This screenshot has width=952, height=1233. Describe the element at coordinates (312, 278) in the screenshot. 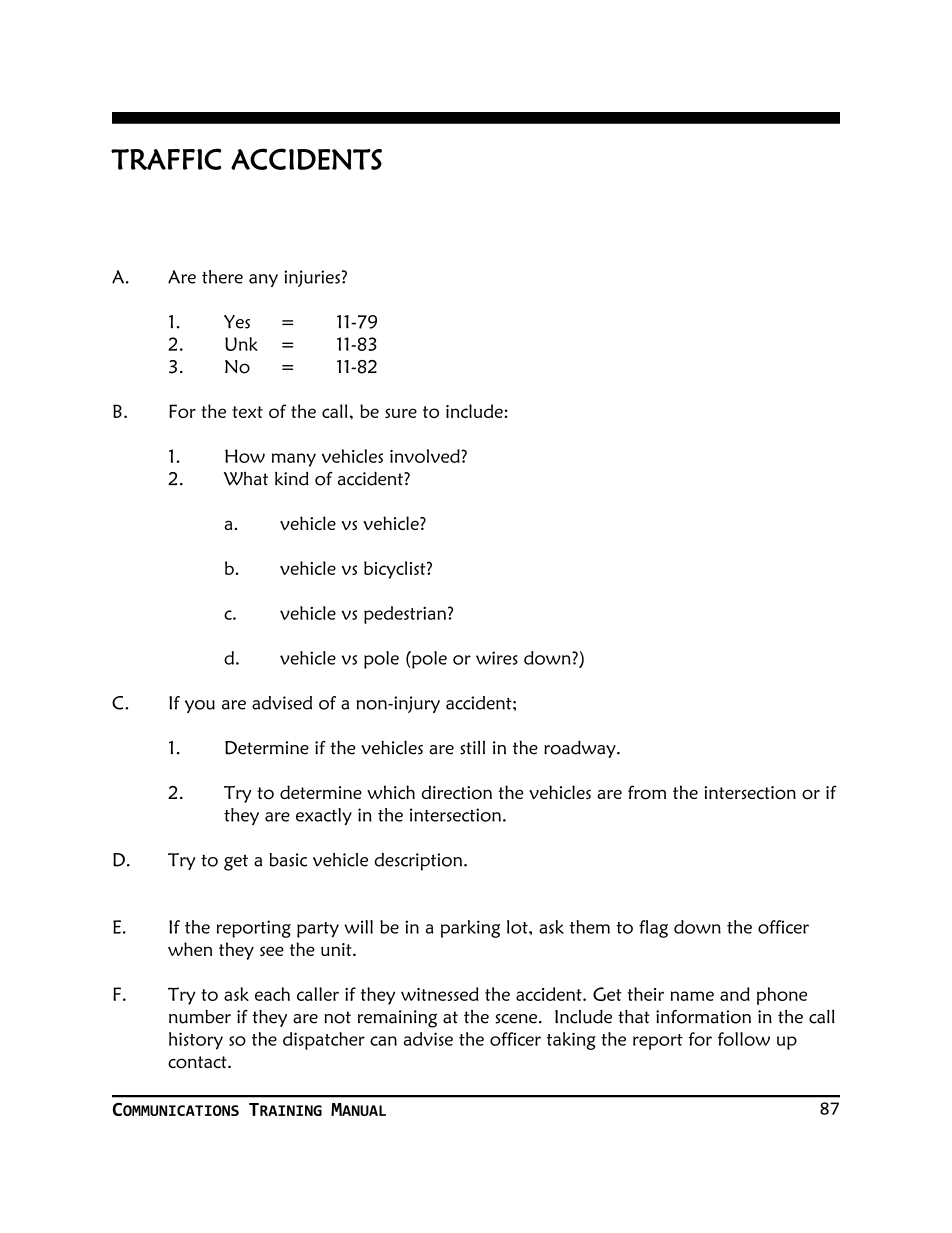

I see `injuries` at that location.
